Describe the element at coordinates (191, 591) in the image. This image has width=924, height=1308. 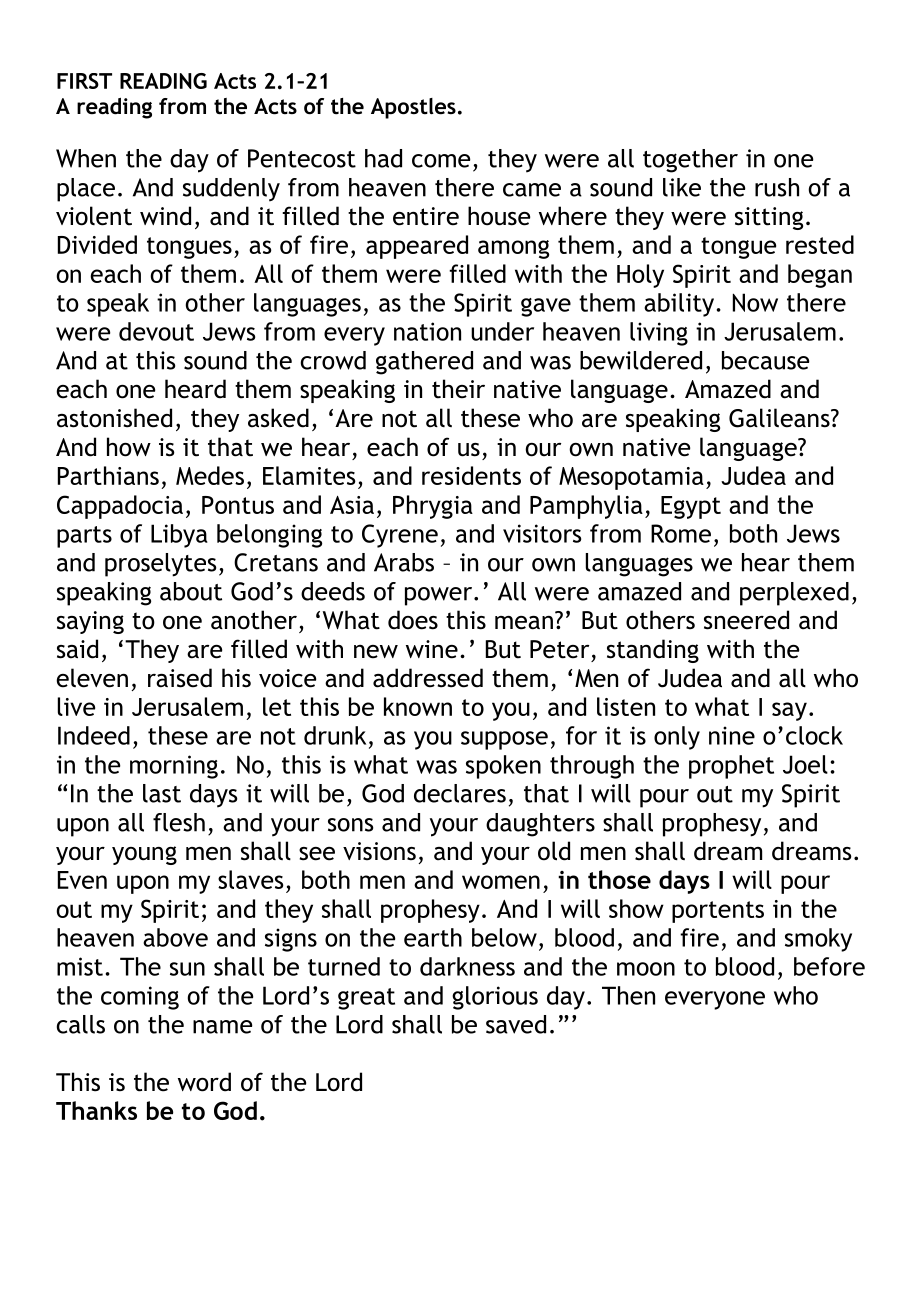
I see `about` at that location.
